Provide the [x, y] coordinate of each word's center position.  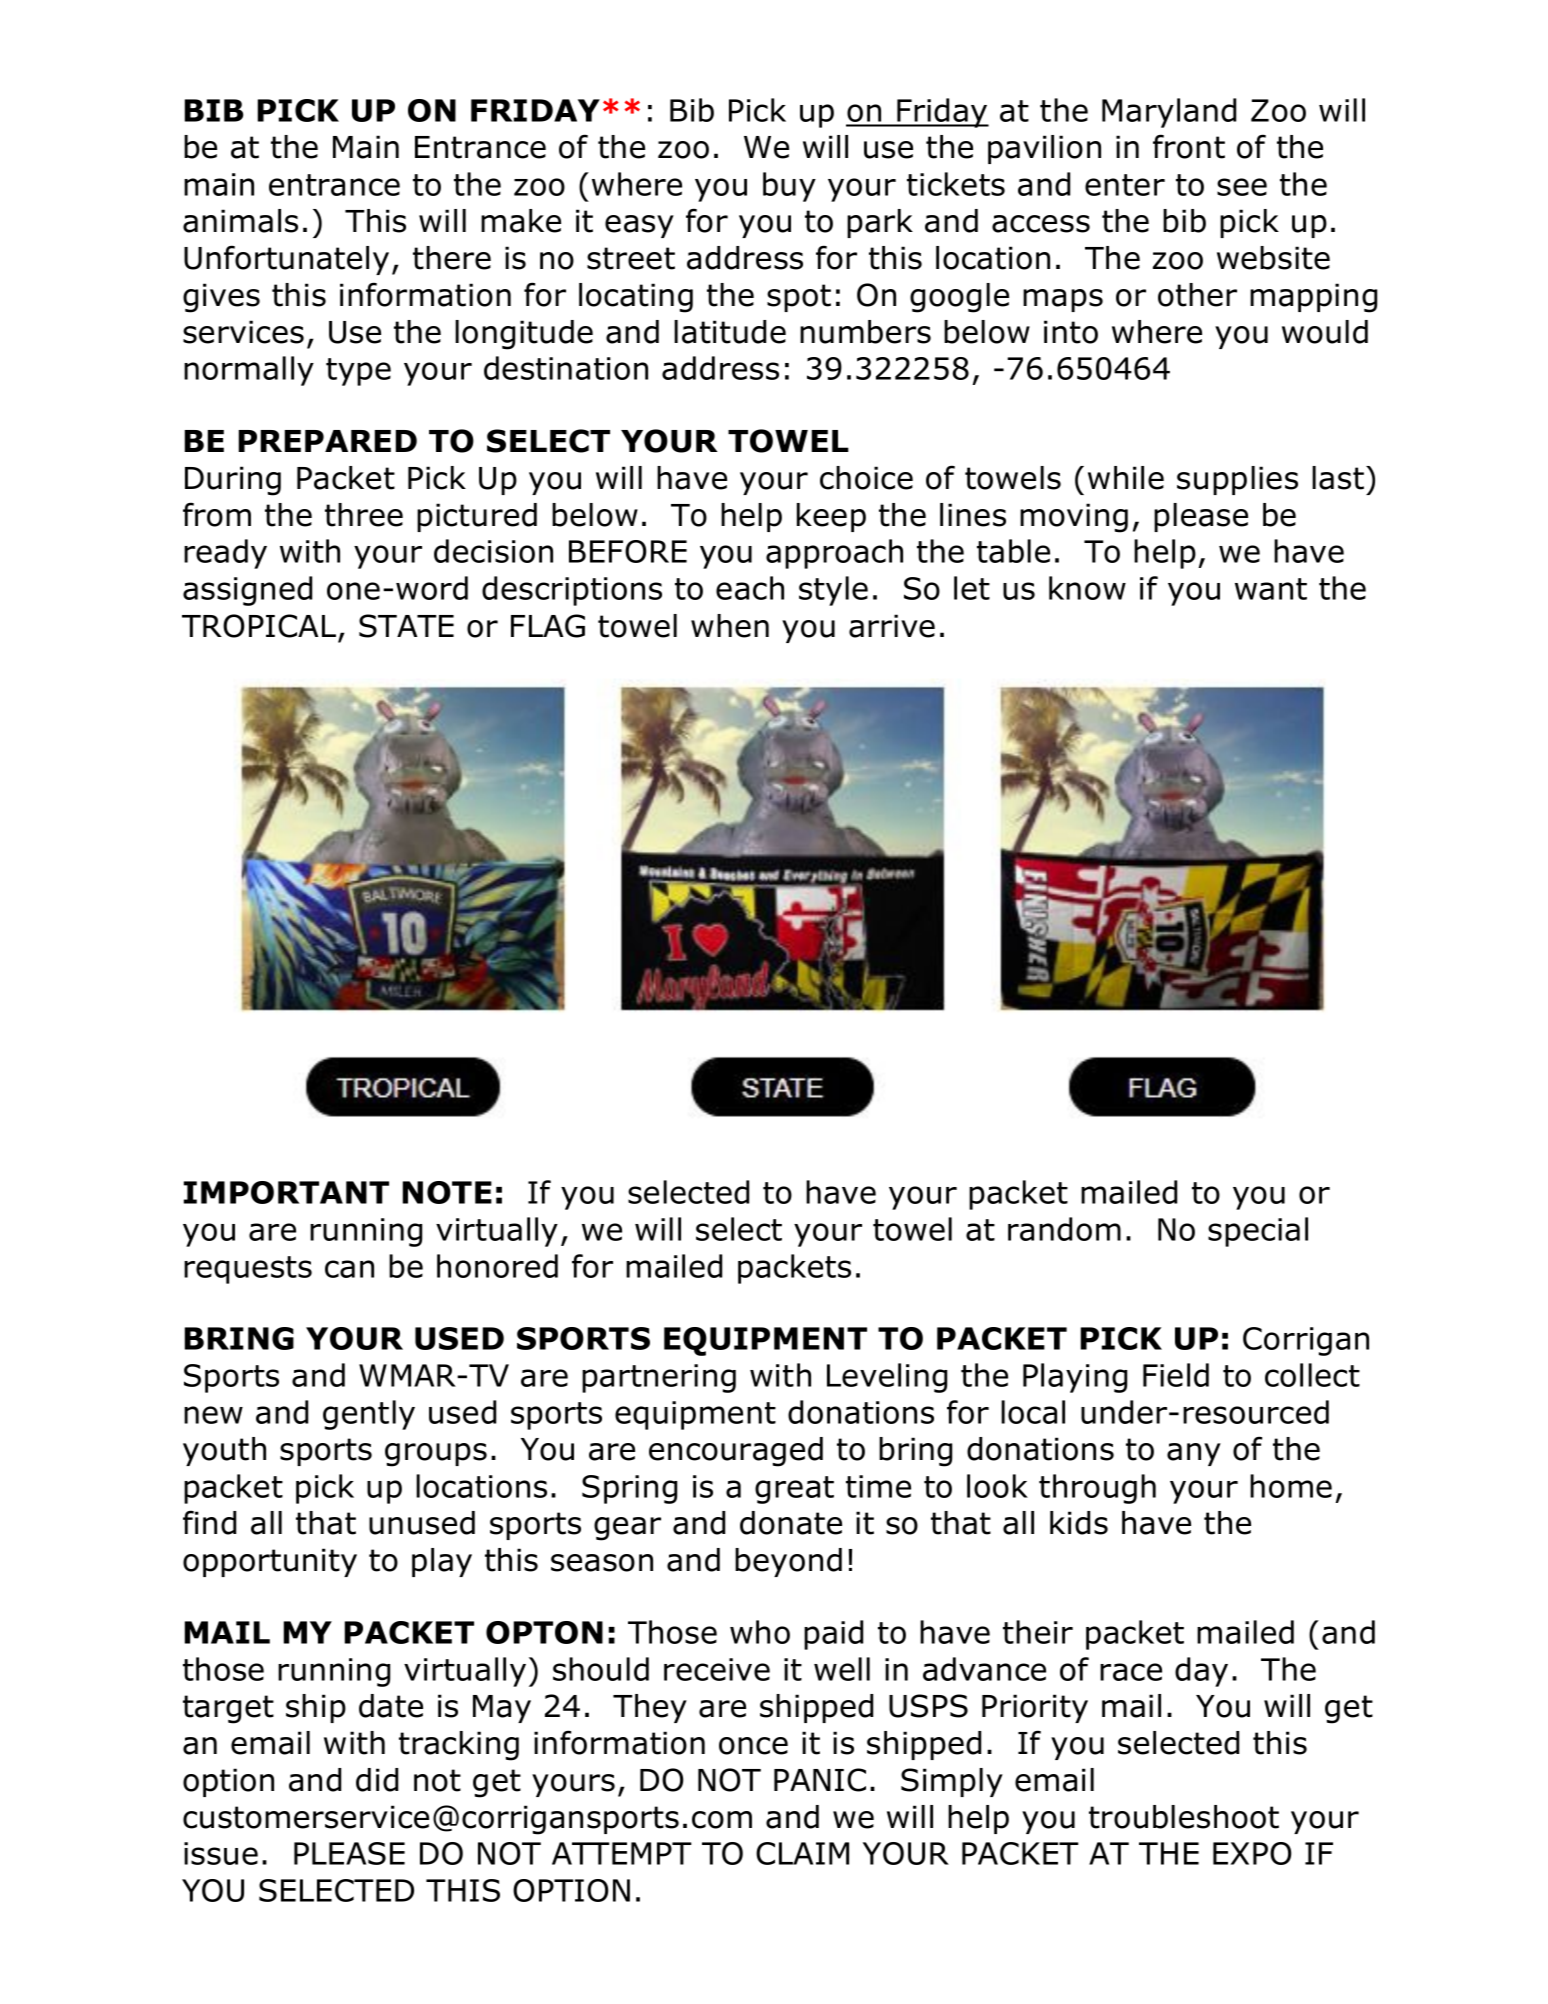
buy [789, 187]
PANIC [820, 1780]
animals [240, 221]
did [377, 1780]
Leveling [887, 1378]
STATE [406, 626]
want [1271, 589]
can [349, 1269]
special [1258, 1232]
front [1189, 146]
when [730, 626]
